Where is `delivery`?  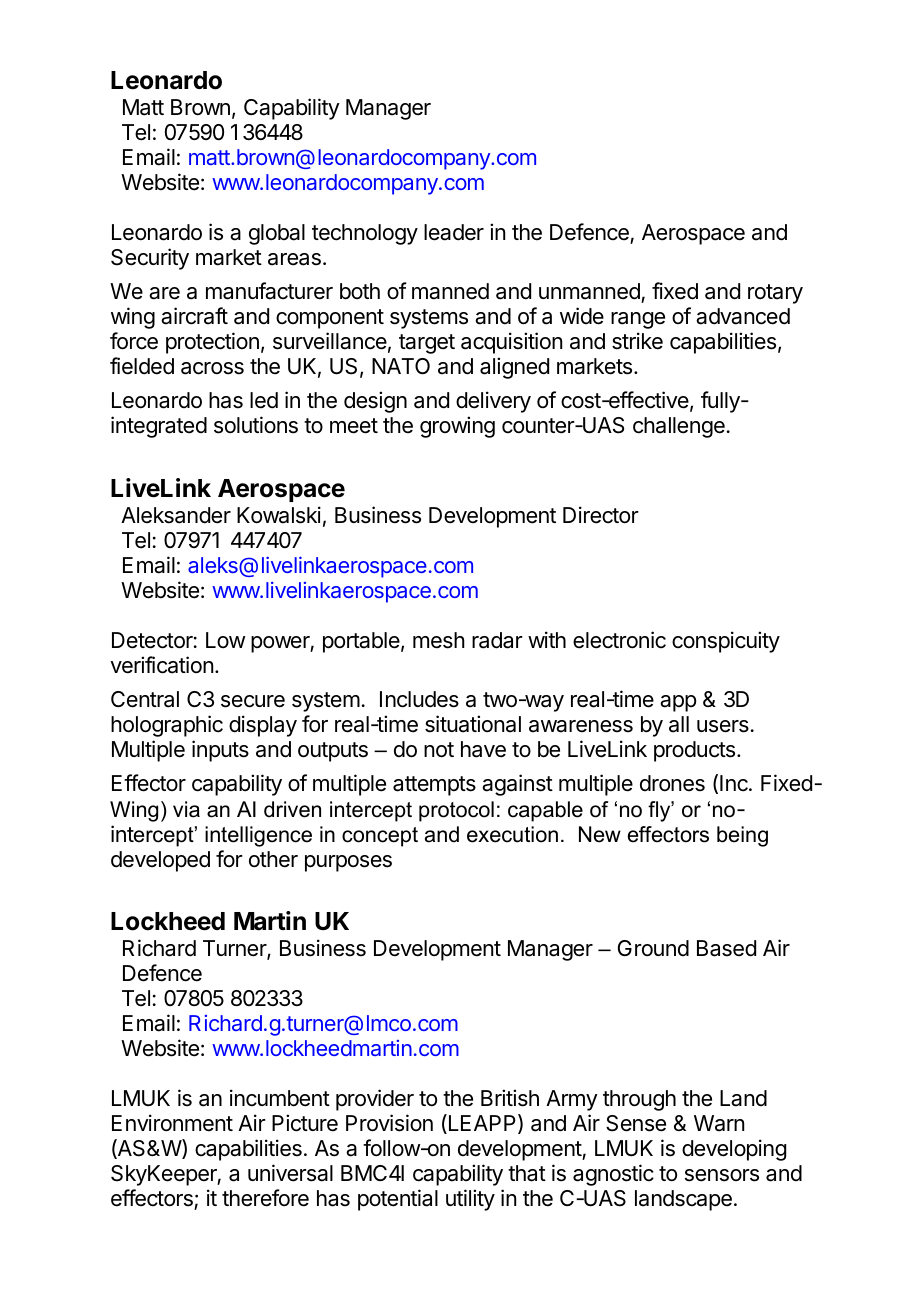
delivery is located at coordinates (493, 402).
